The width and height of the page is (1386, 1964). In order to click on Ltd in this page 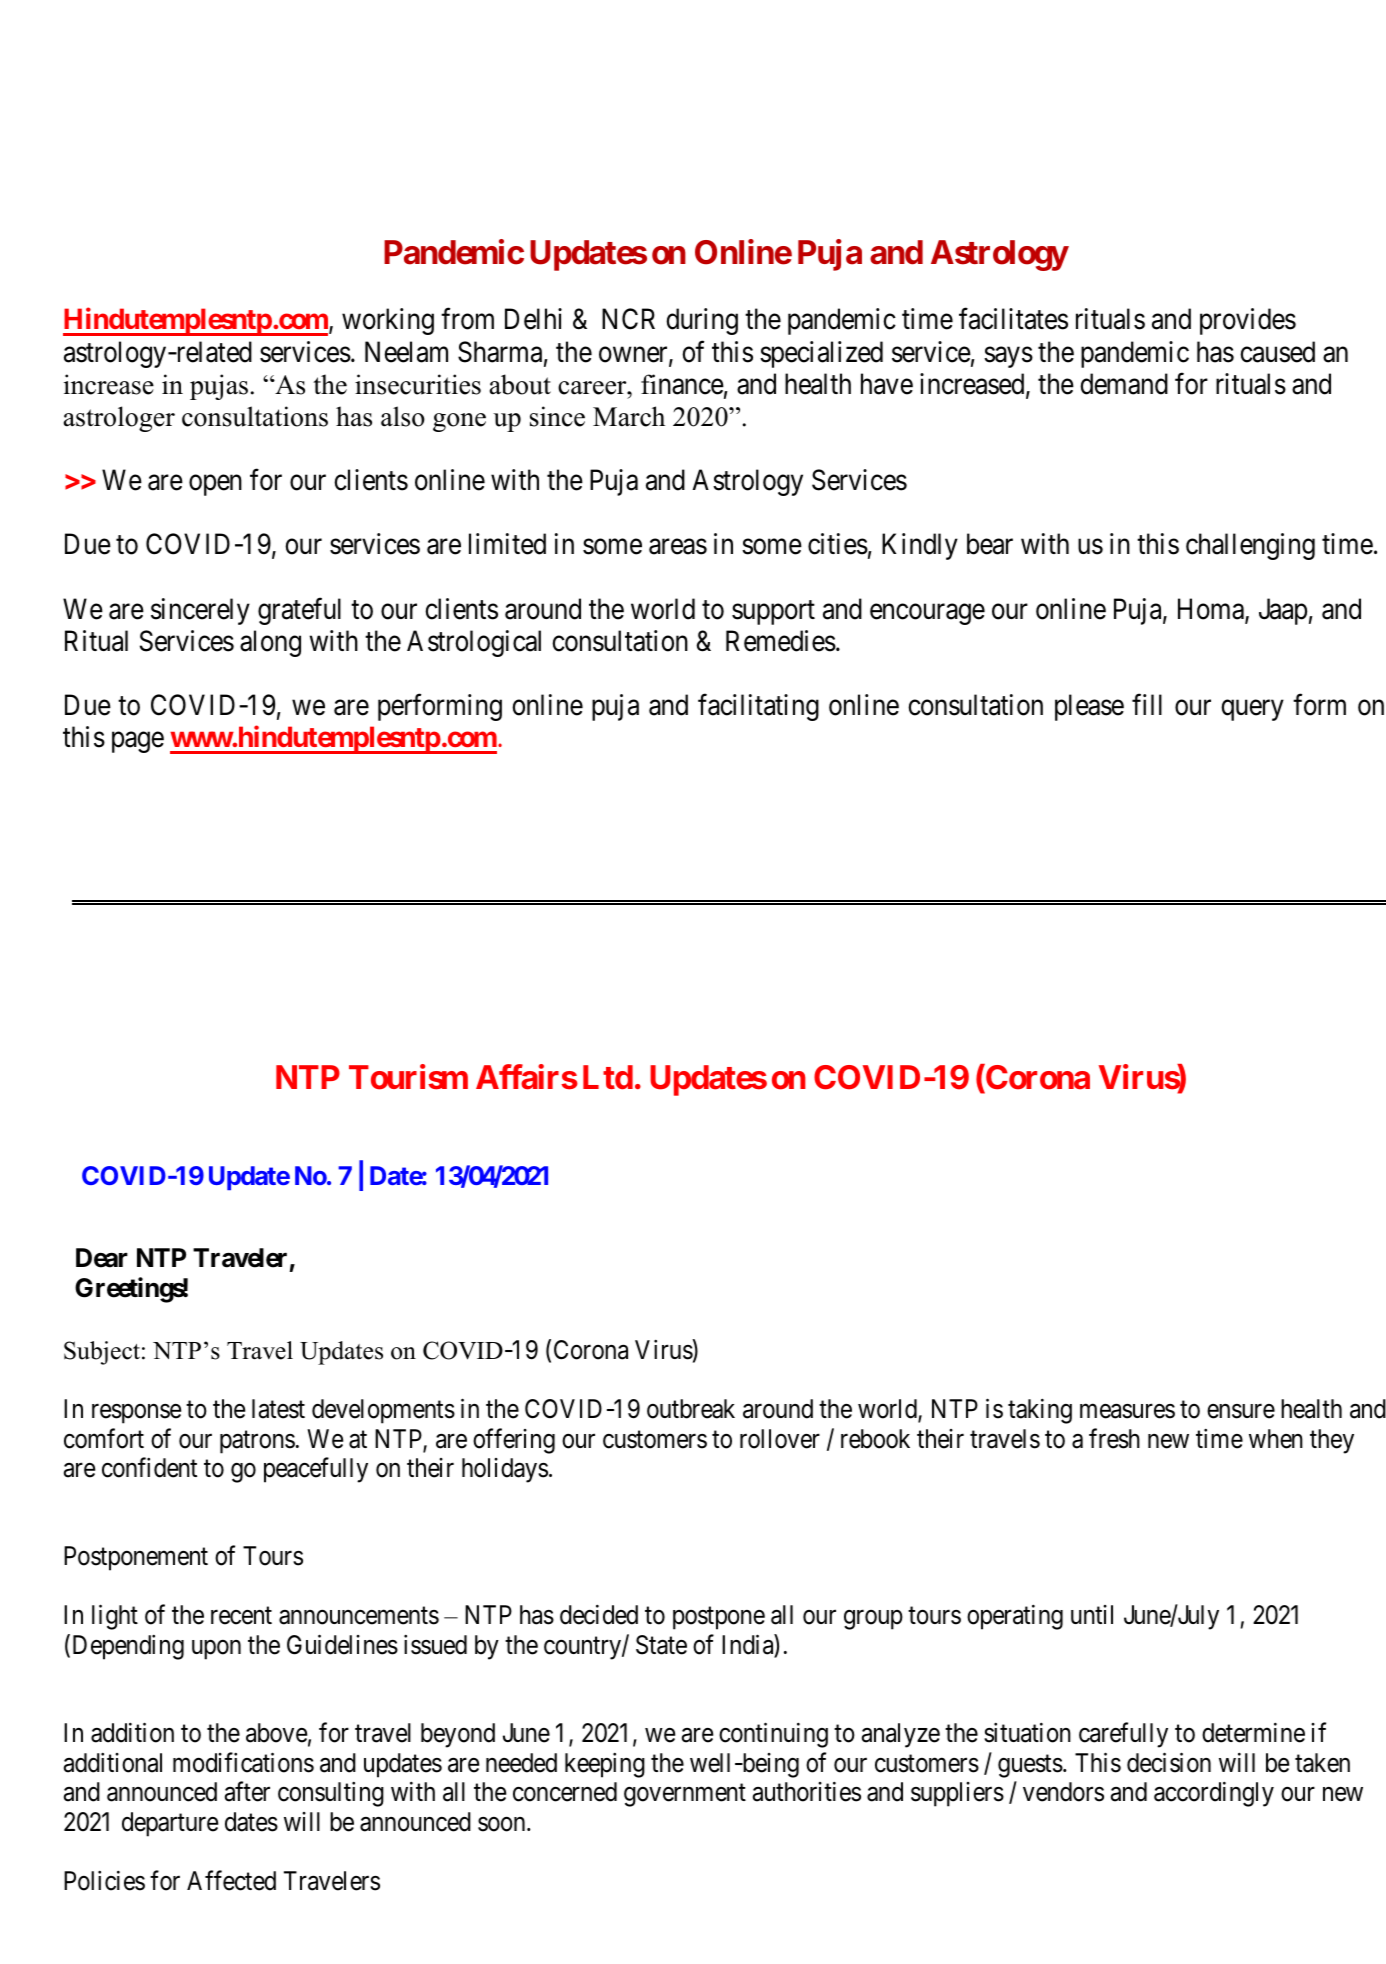, I will do `click(608, 1077)`.
